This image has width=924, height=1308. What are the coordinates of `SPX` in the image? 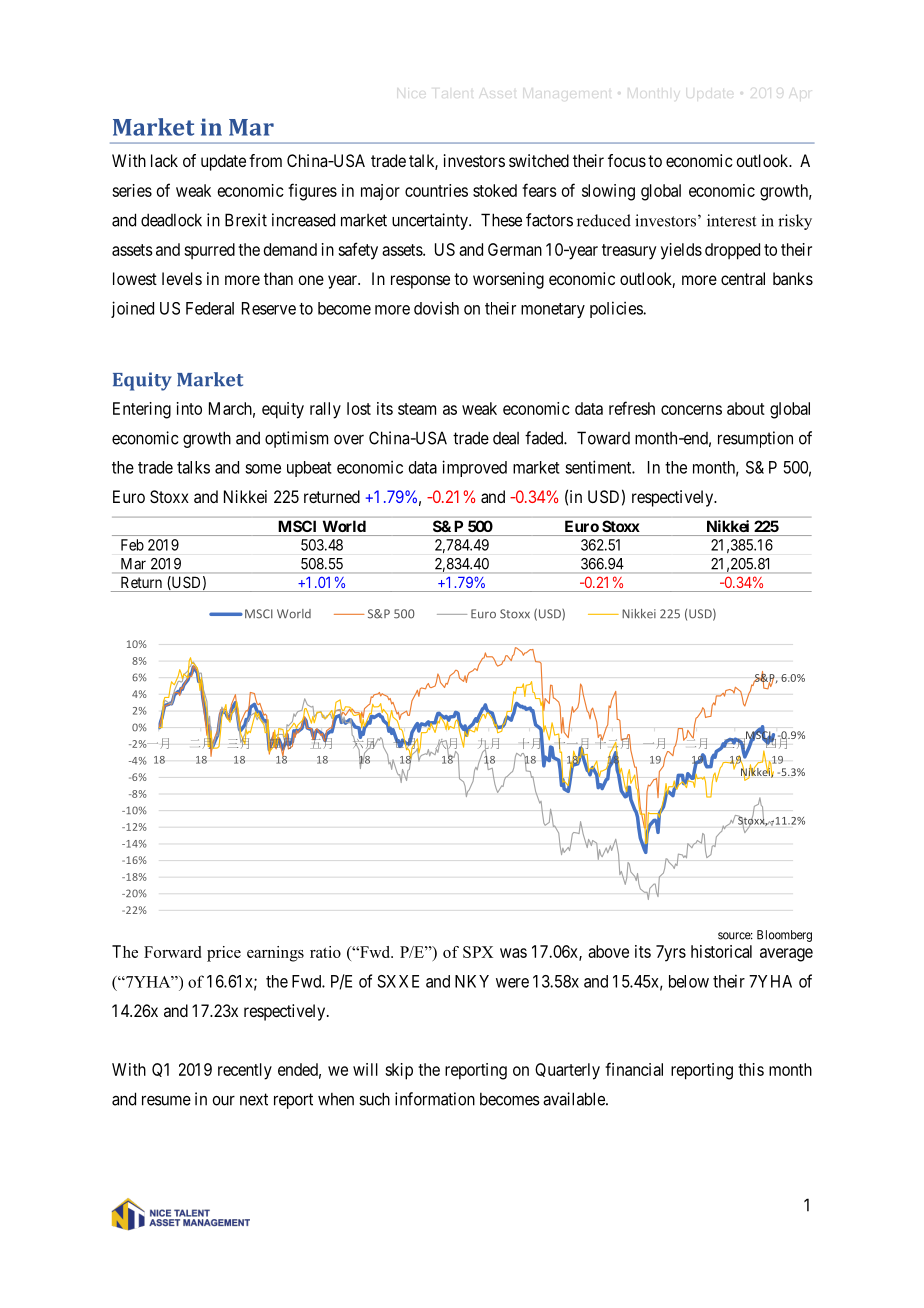 It's located at (478, 952).
